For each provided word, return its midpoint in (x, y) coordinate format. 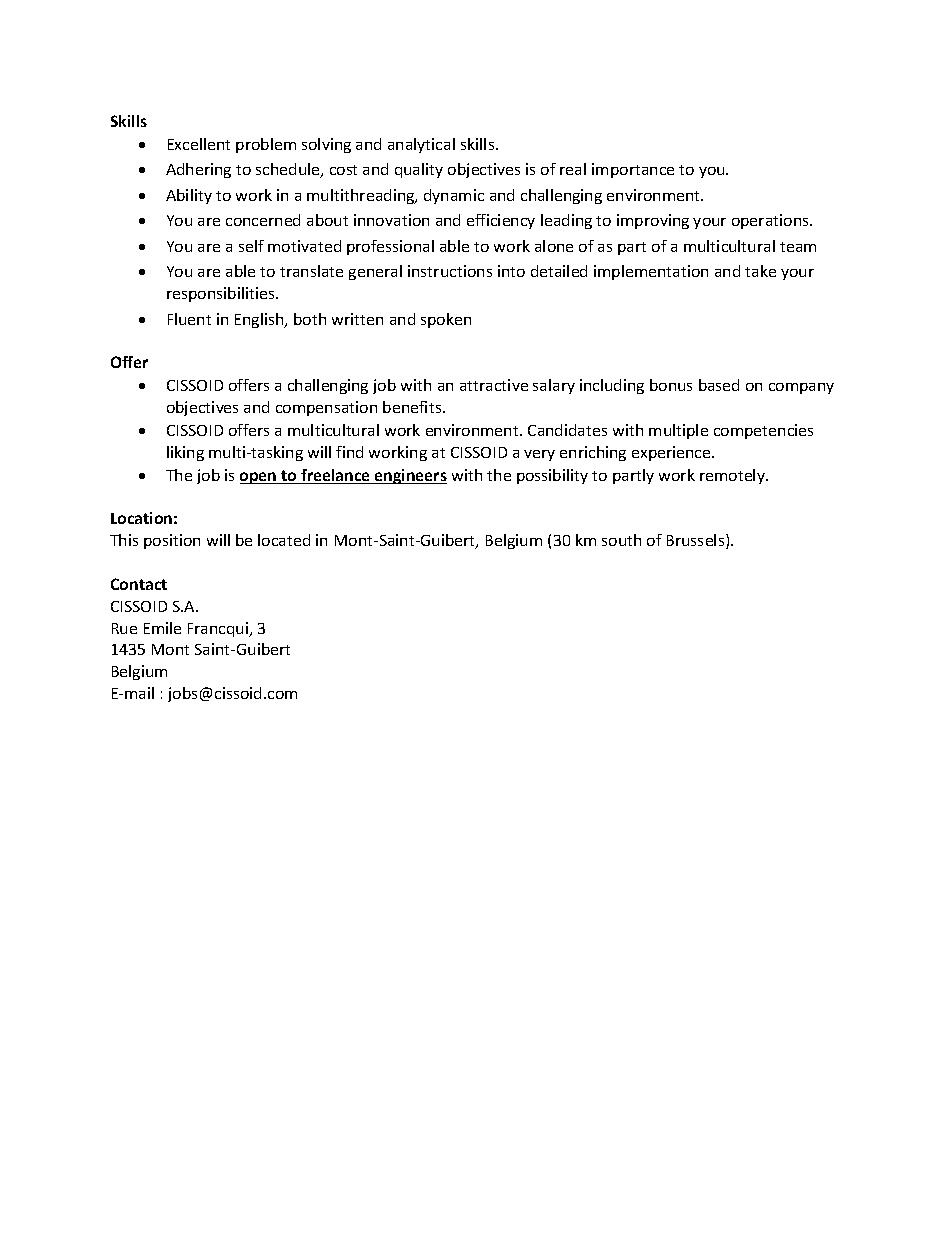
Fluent (189, 319)
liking (185, 453)
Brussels (697, 541)
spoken (446, 320)
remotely (733, 476)
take (760, 271)
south (621, 540)
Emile (162, 628)
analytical (421, 145)
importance (633, 170)
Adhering (198, 170)
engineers (410, 476)
